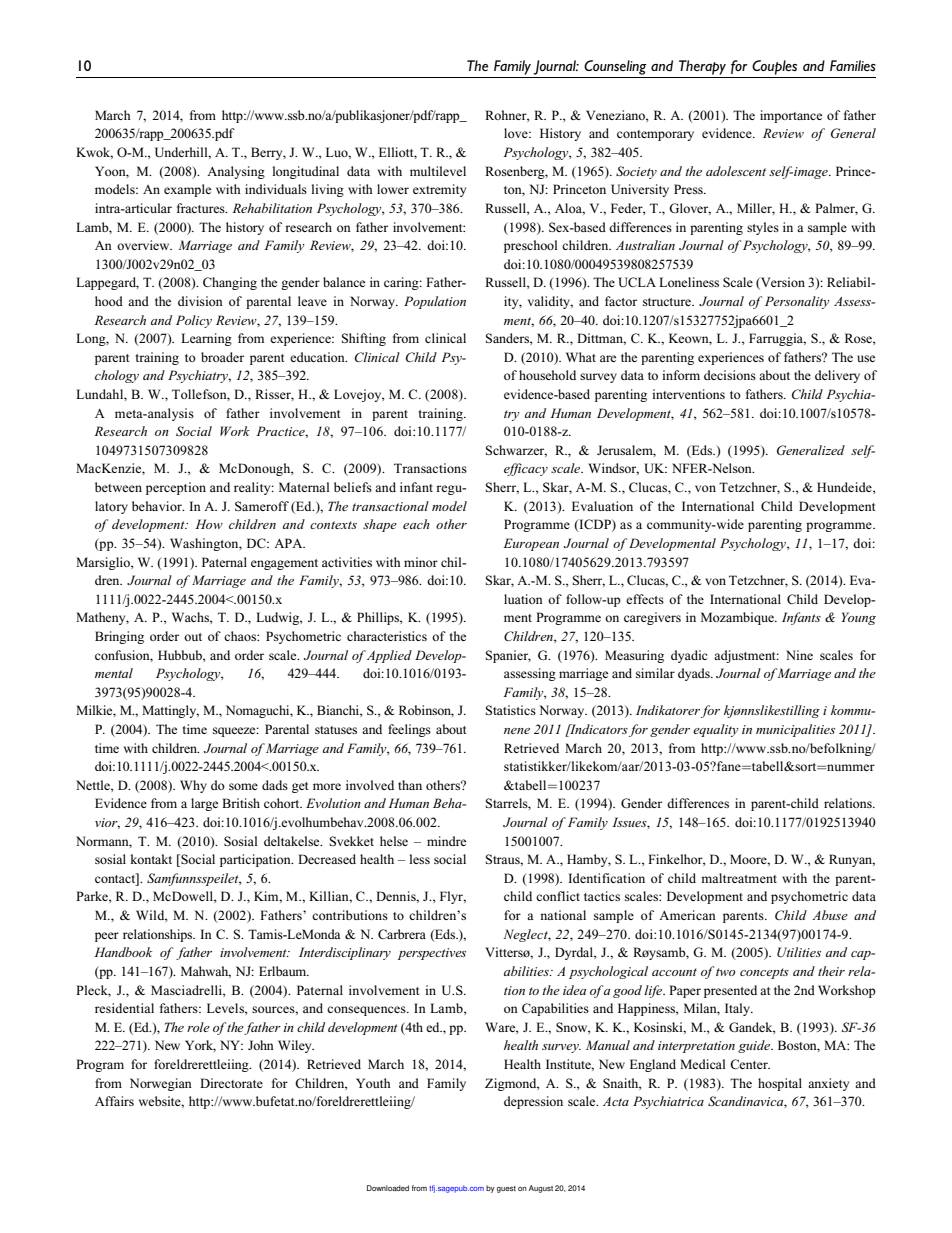 The image size is (952, 1233). Describe the element at coordinates (419, 859) in the screenshot. I see `less` at that location.
